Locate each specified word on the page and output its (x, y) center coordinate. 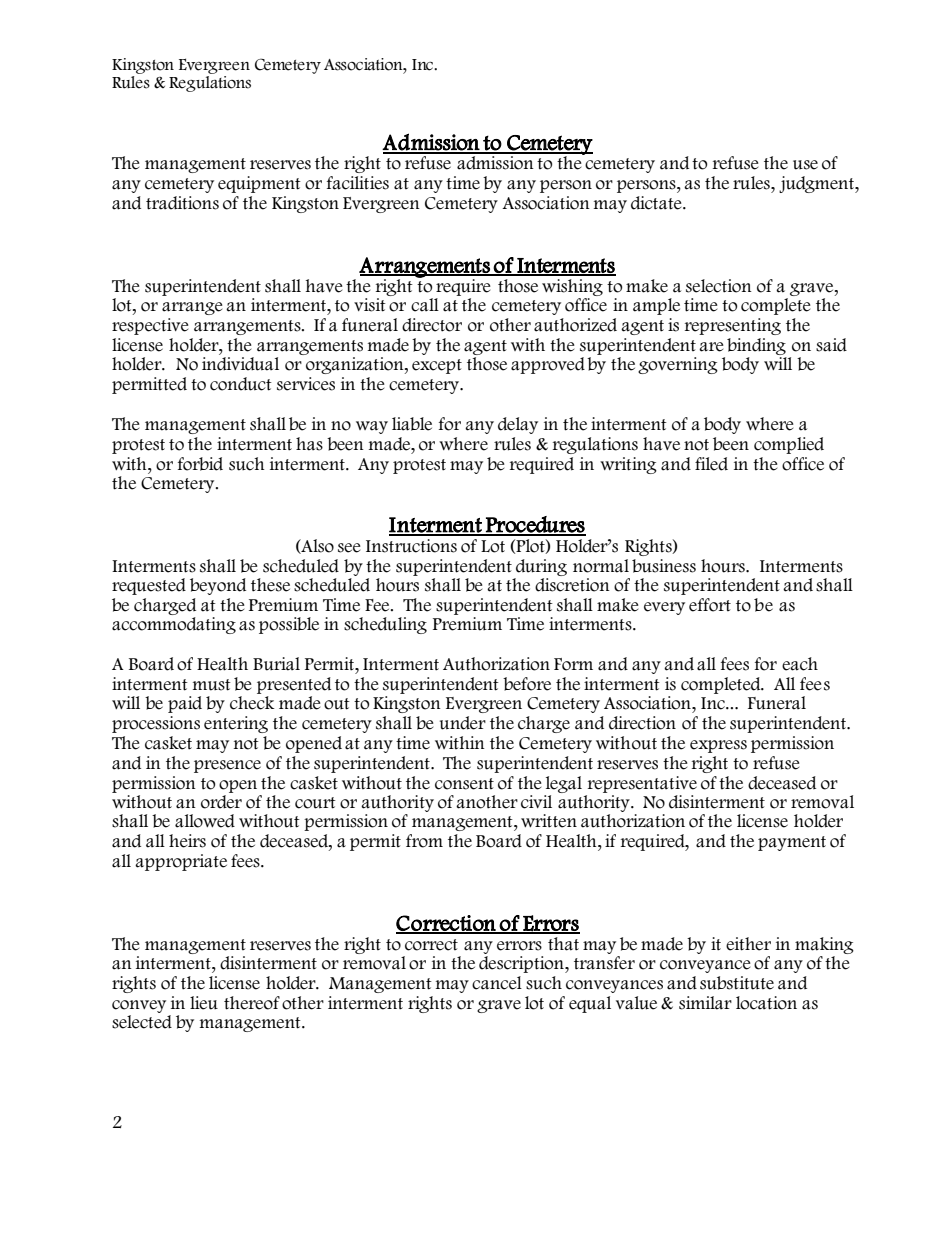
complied (789, 445)
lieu (204, 1003)
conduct (241, 384)
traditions (182, 203)
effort (710, 605)
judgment (817, 184)
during (541, 567)
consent (464, 784)
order (221, 800)
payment (792, 843)
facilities (358, 183)
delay (518, 425)
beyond (218, 586)
